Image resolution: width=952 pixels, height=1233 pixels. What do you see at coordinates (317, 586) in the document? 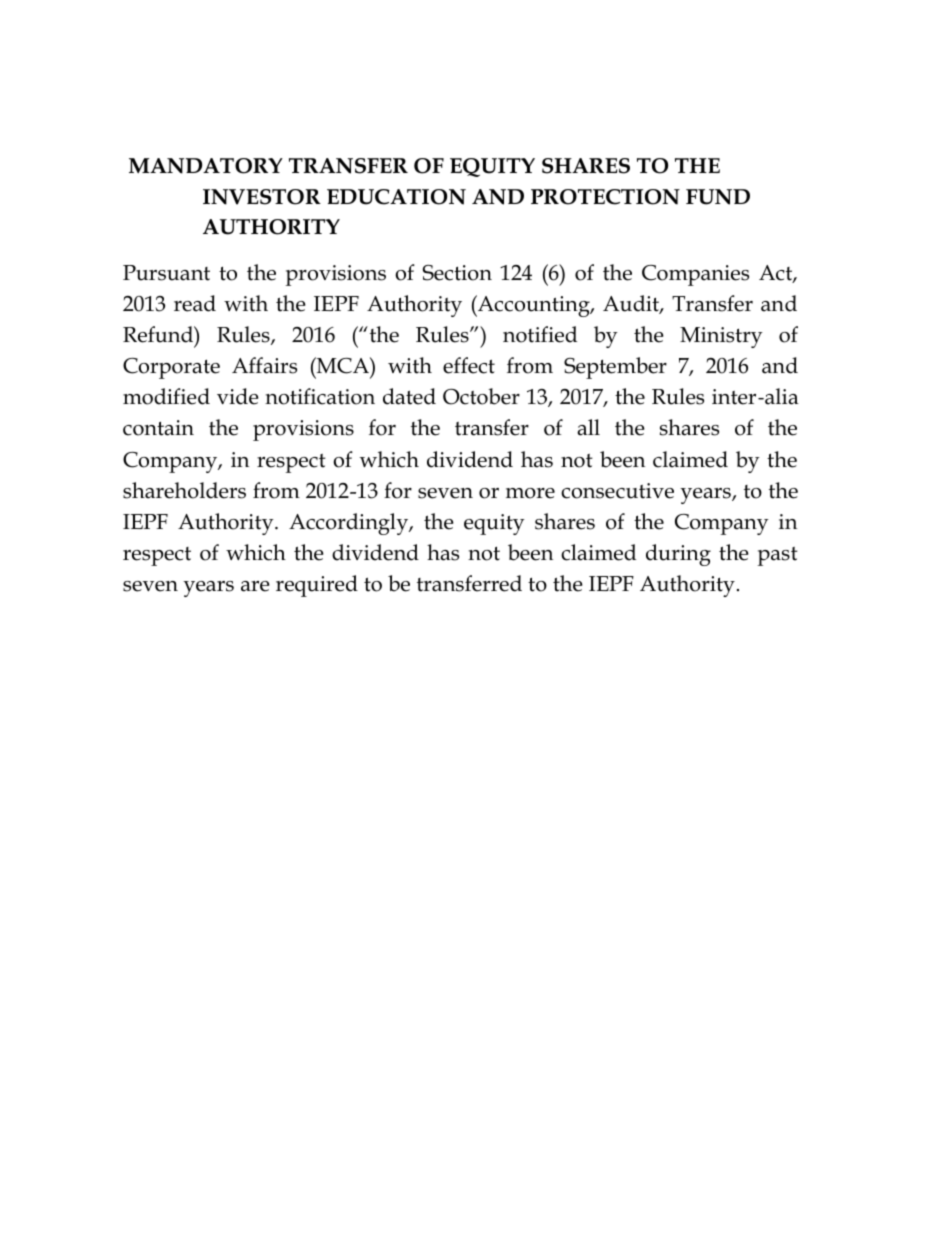
I see `required` at bounding box center [317, 586].
